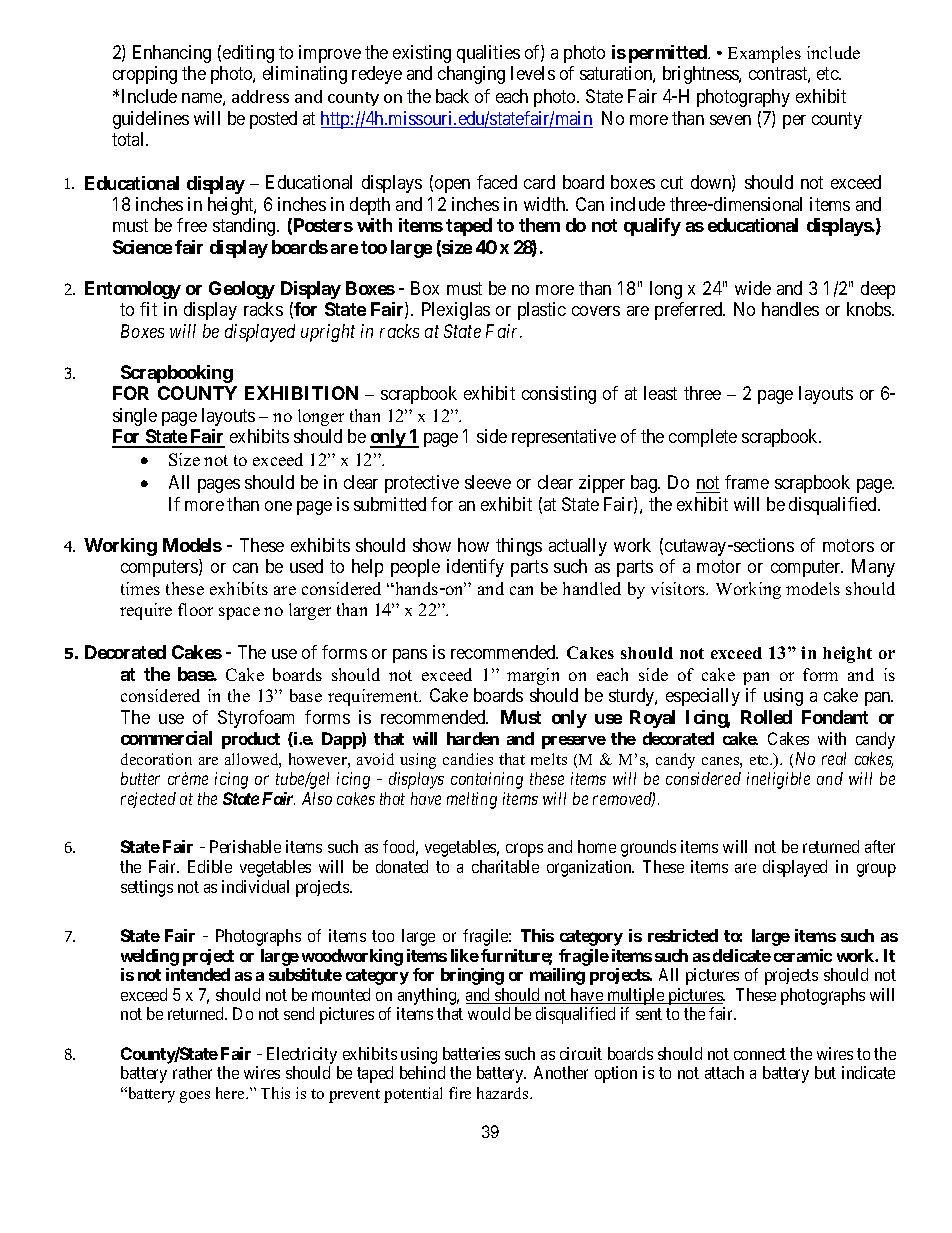  I want to click on Many, so click(873, 568).
